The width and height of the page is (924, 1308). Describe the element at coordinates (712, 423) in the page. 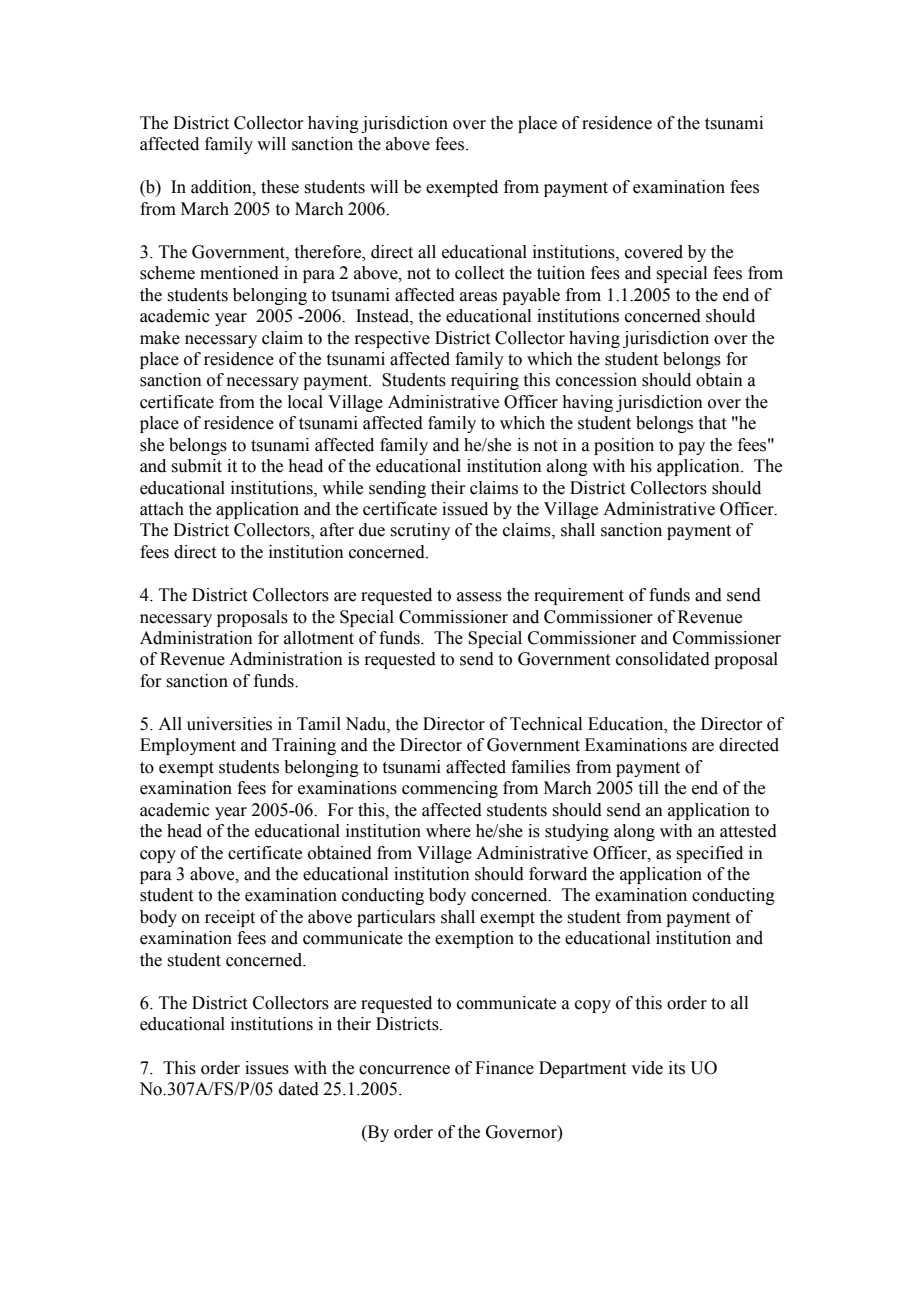

I see `that` at that location.
